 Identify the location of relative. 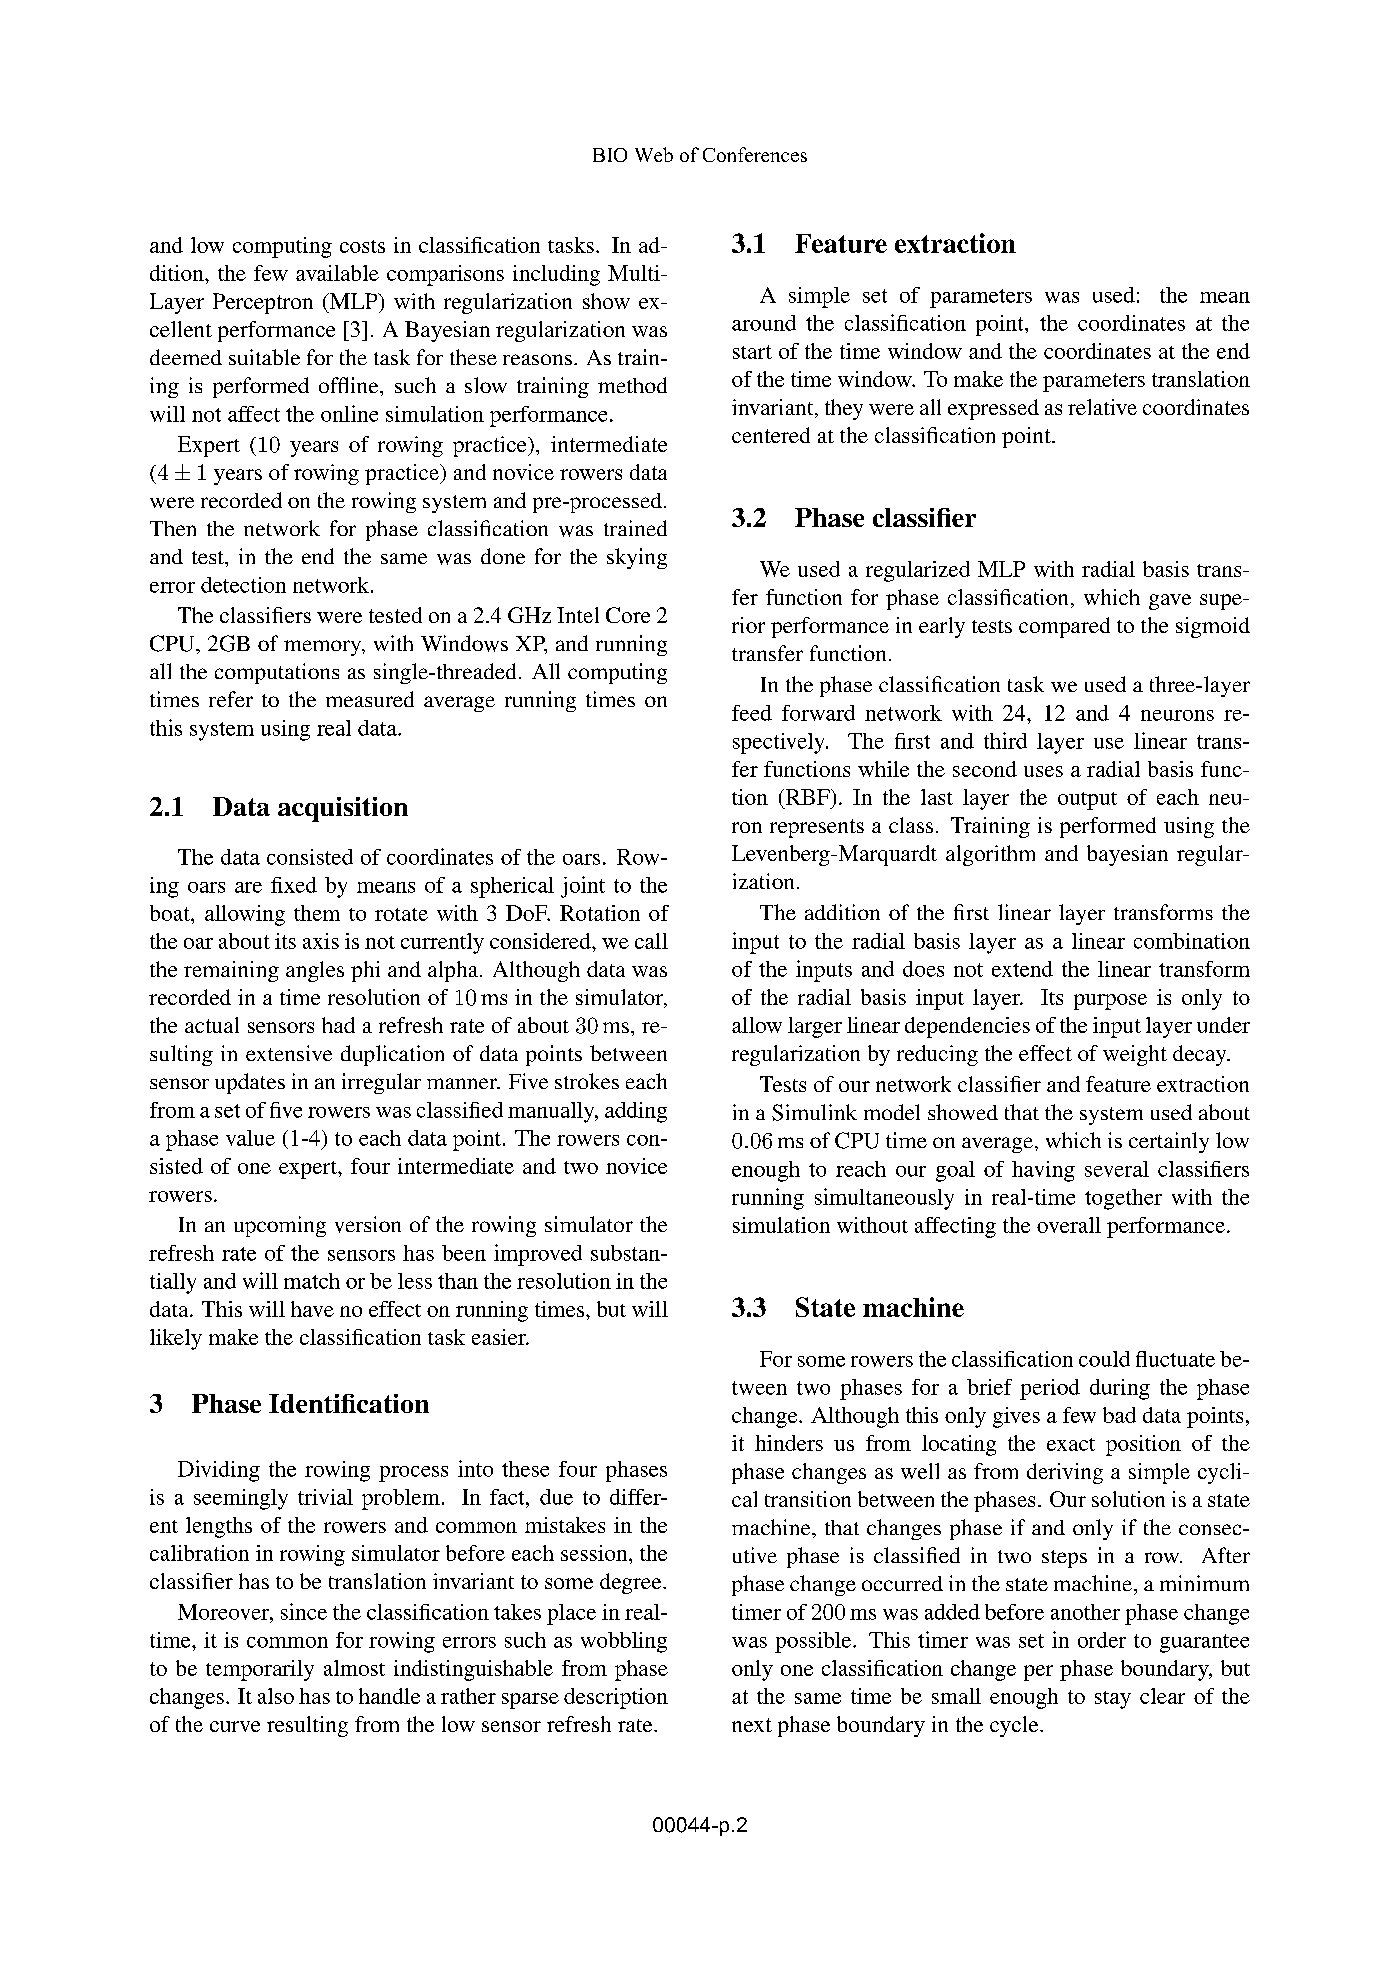
(1102, 407).
